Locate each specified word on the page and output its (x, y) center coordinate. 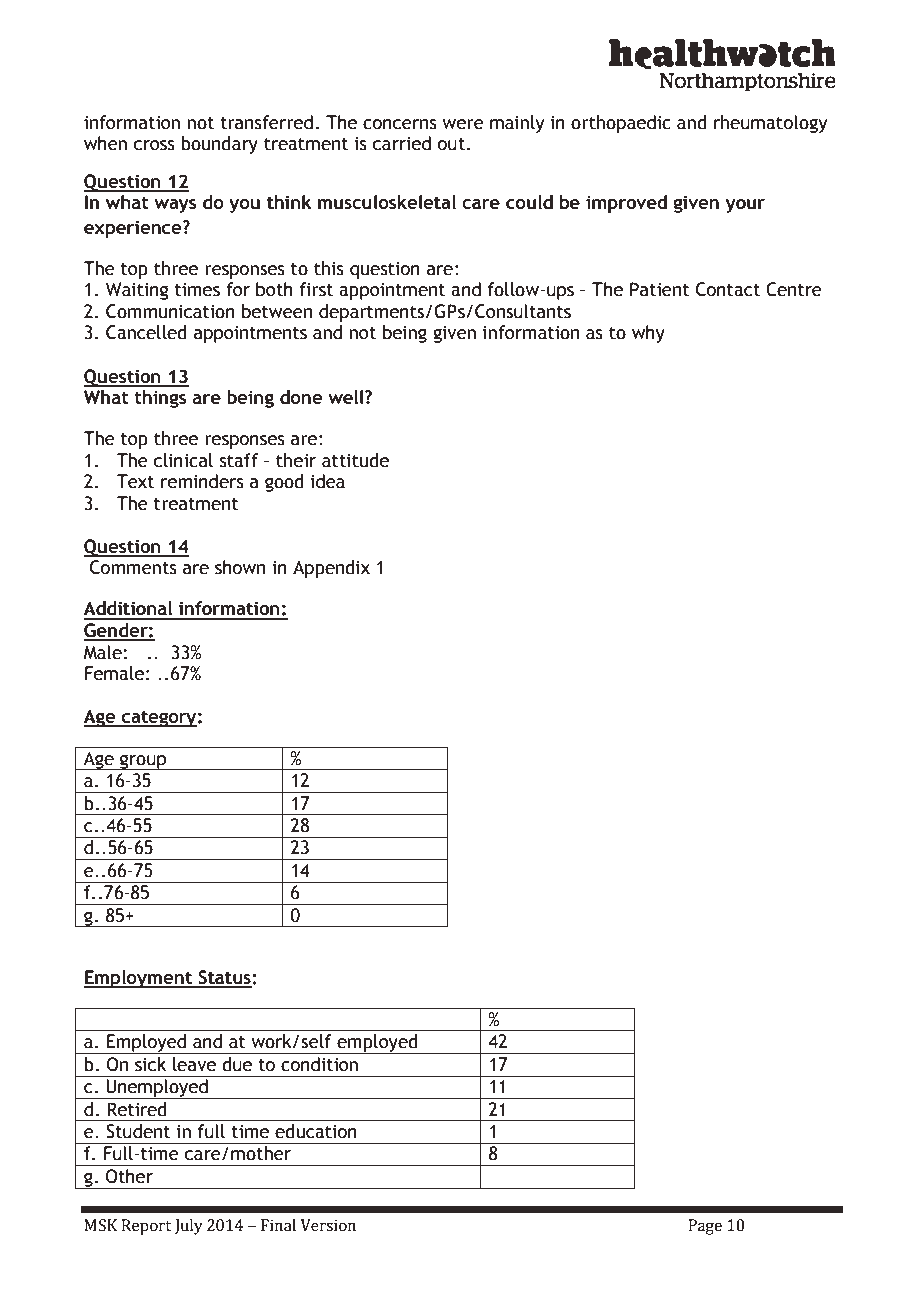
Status (224, 978)
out (451, 144)
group (143, 762)
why (648, 334)
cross (154, 145)
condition (319, 1064)
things (160, 399)
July (189, 1227)
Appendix (331, 569)
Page (705, 1227)
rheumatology (771, 124)
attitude (355, 460)
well (347, 397)
